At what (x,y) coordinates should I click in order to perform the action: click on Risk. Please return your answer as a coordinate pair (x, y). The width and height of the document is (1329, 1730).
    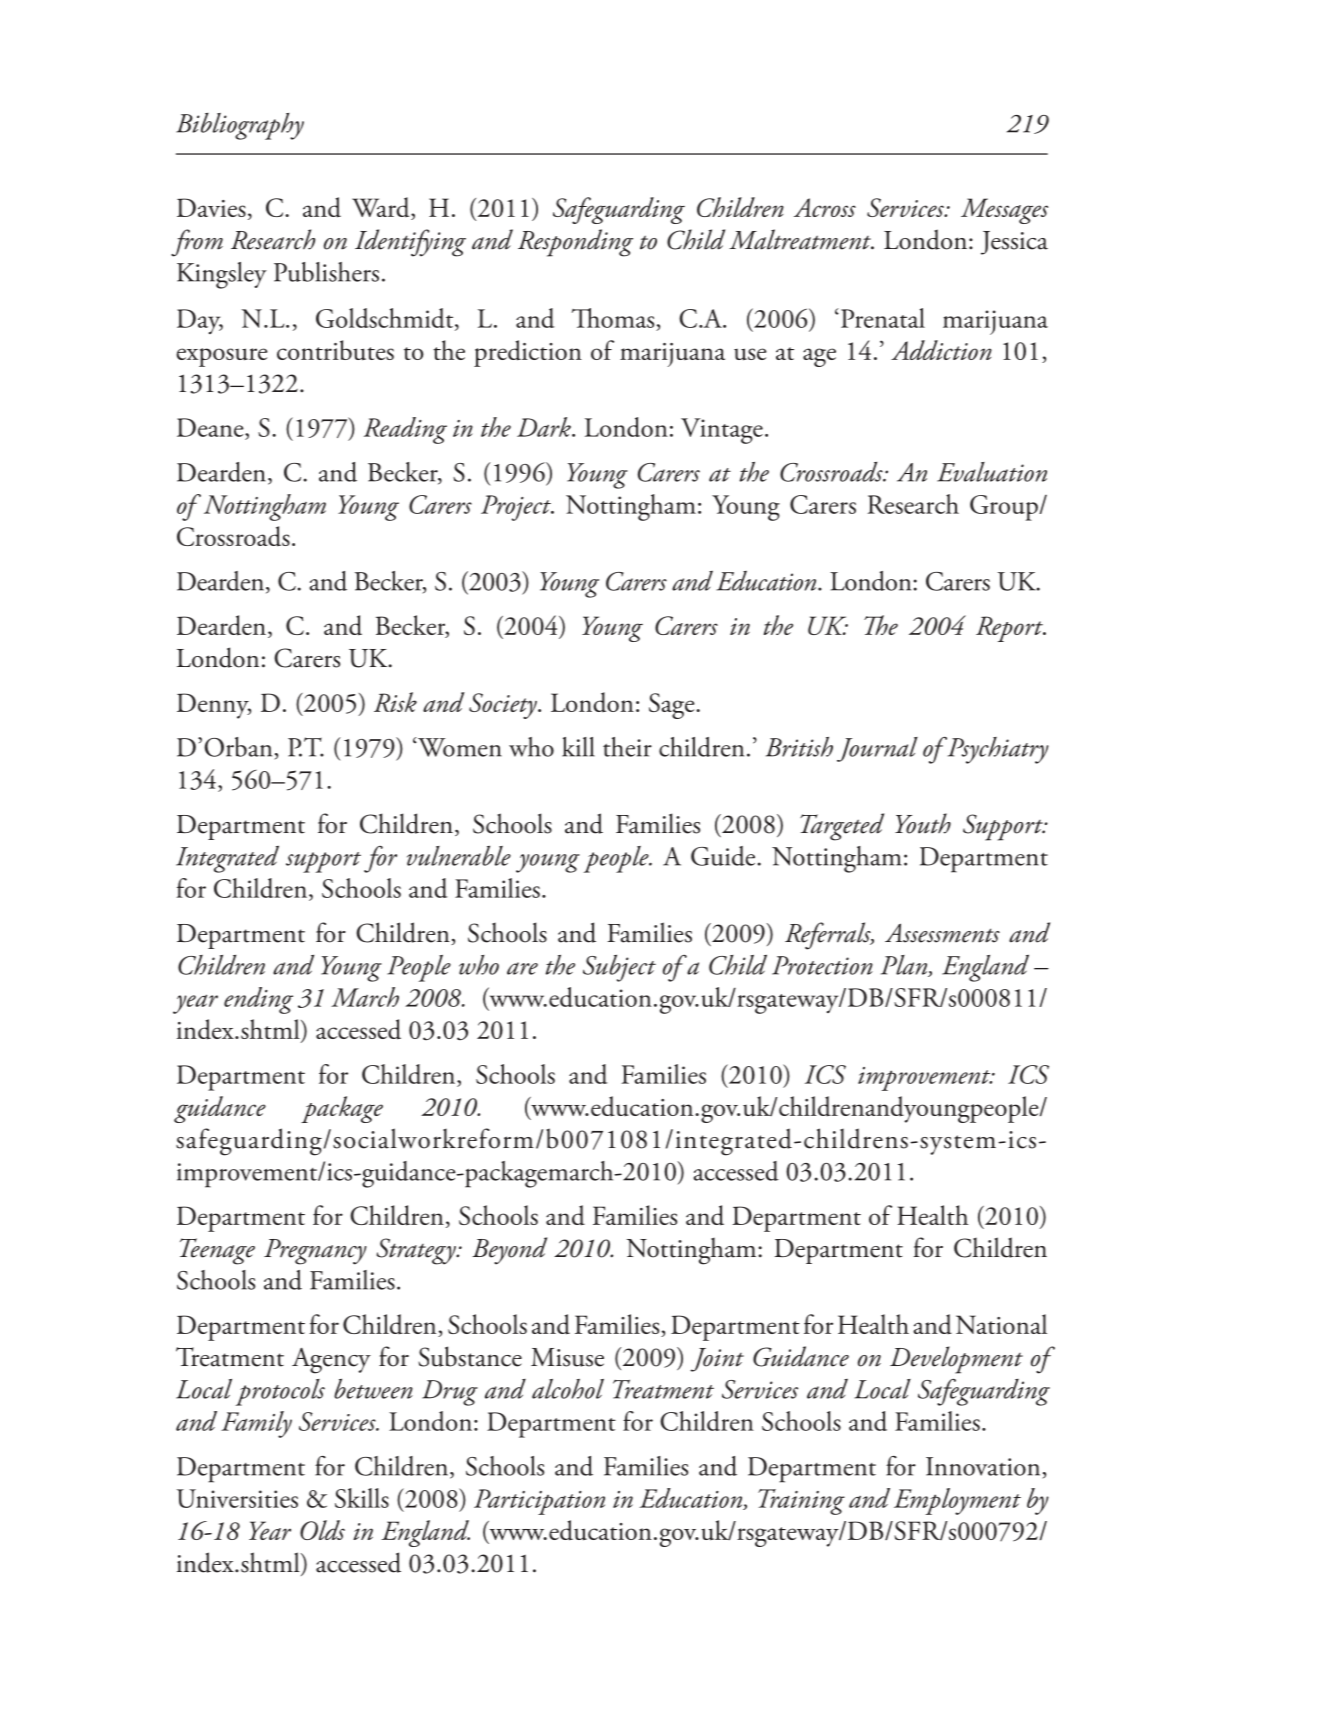
    Looking at the image, I should click on (395, 702).
